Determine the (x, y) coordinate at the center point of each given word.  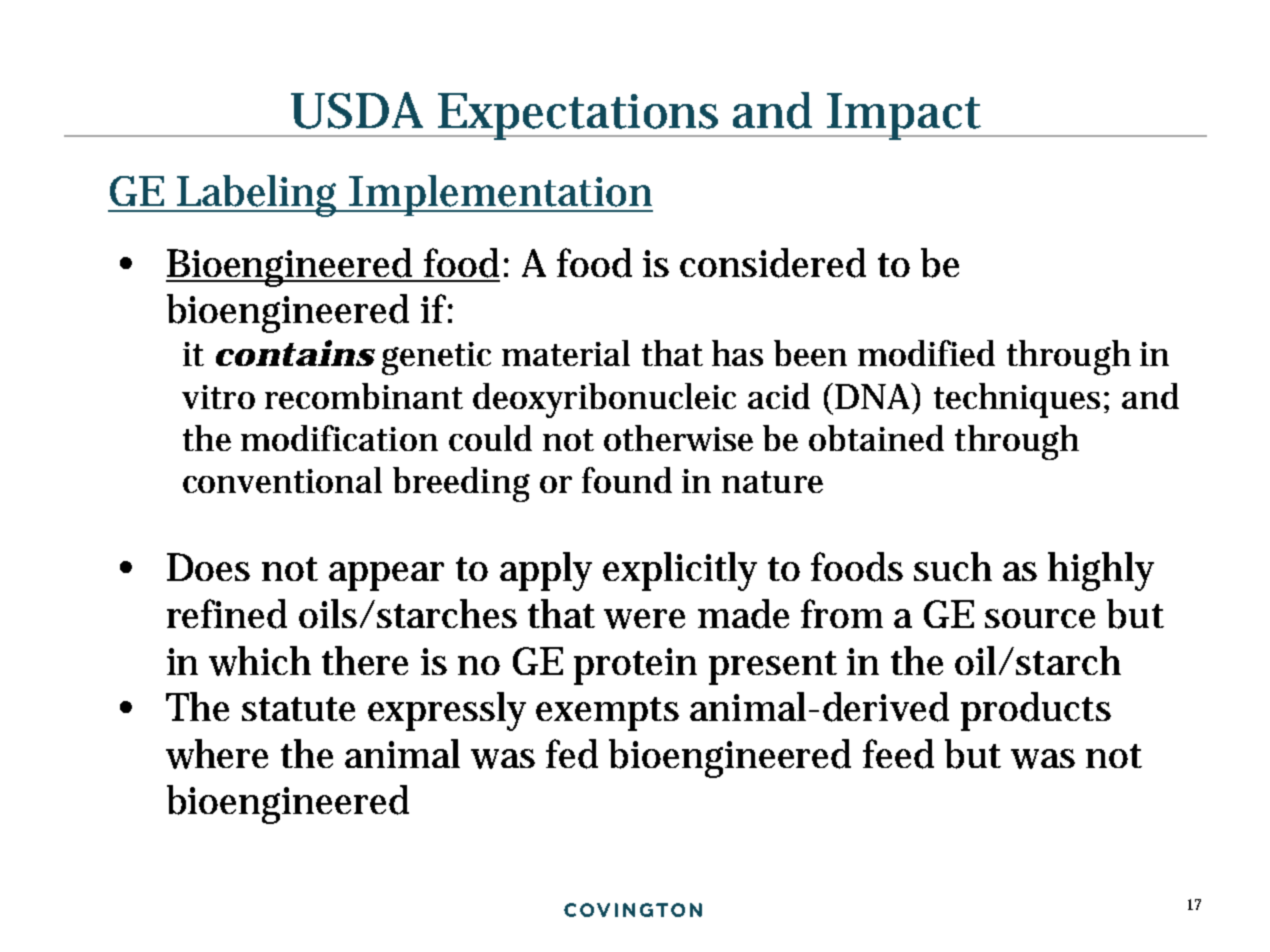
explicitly (680, 571)
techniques (1017, 400)
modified (926, 353)
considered (773, 263)
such (953, 566)
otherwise (678, 438)
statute (298, 709)
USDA (357, 110)
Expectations (578, 116)
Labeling (259, 196)
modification (339, 438)
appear (386, 576)
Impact (904, 116)
